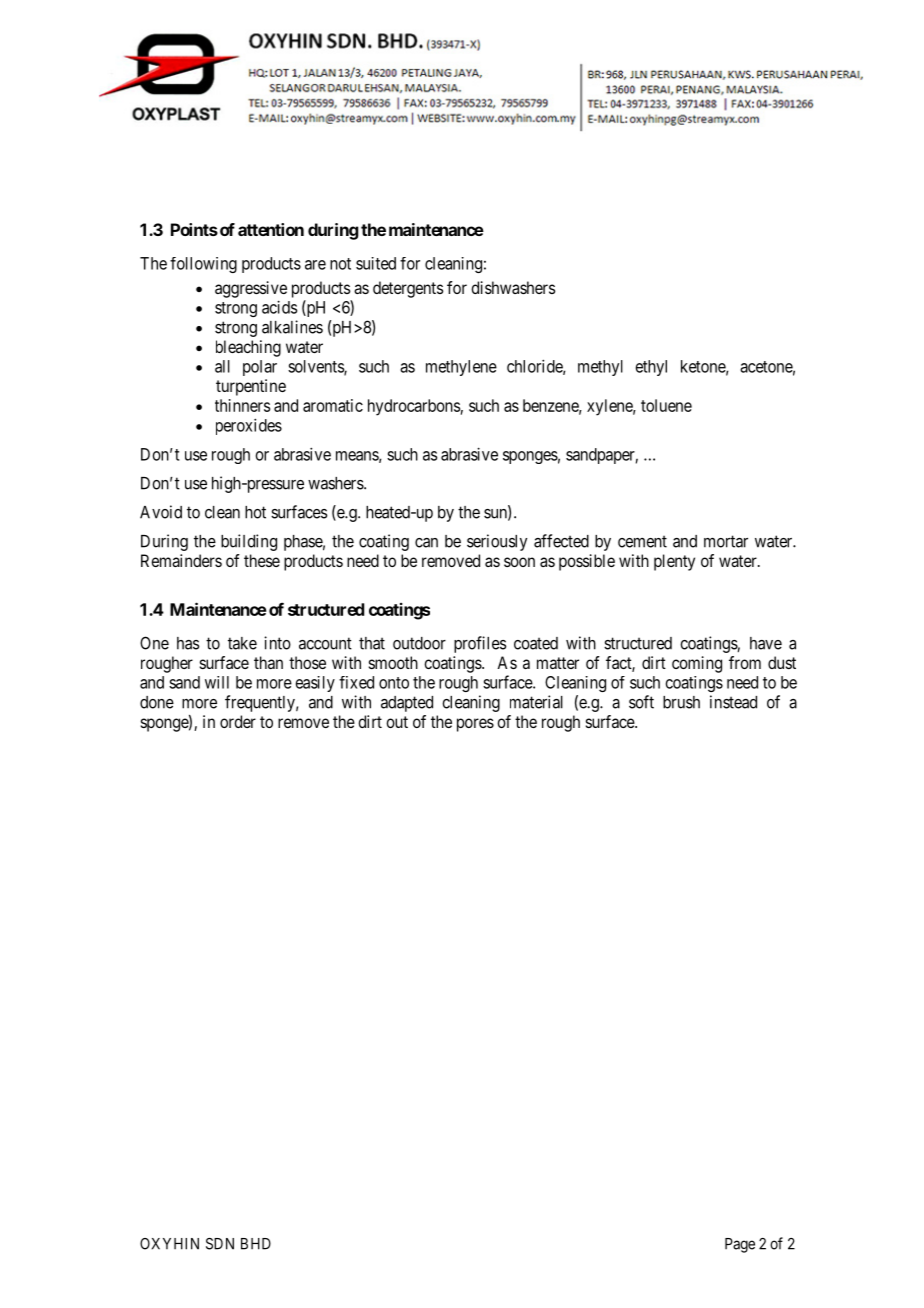 The height and width of the screenshot is (1308, 924). I want to click on following, so click(203, 265).
